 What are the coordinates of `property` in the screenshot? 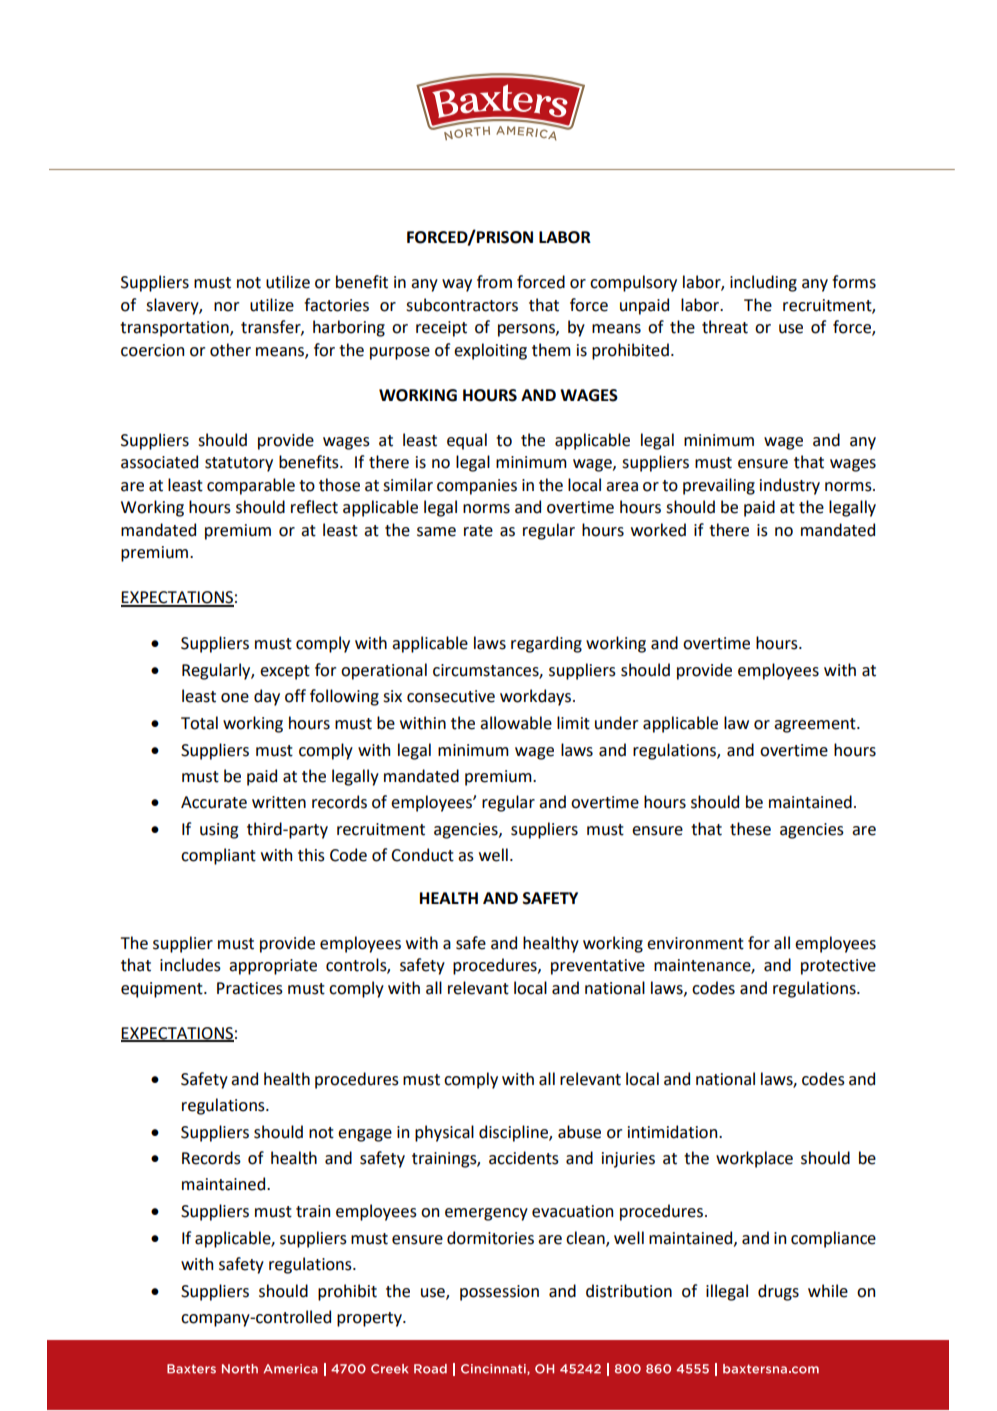 It's located at (370, 1319).
